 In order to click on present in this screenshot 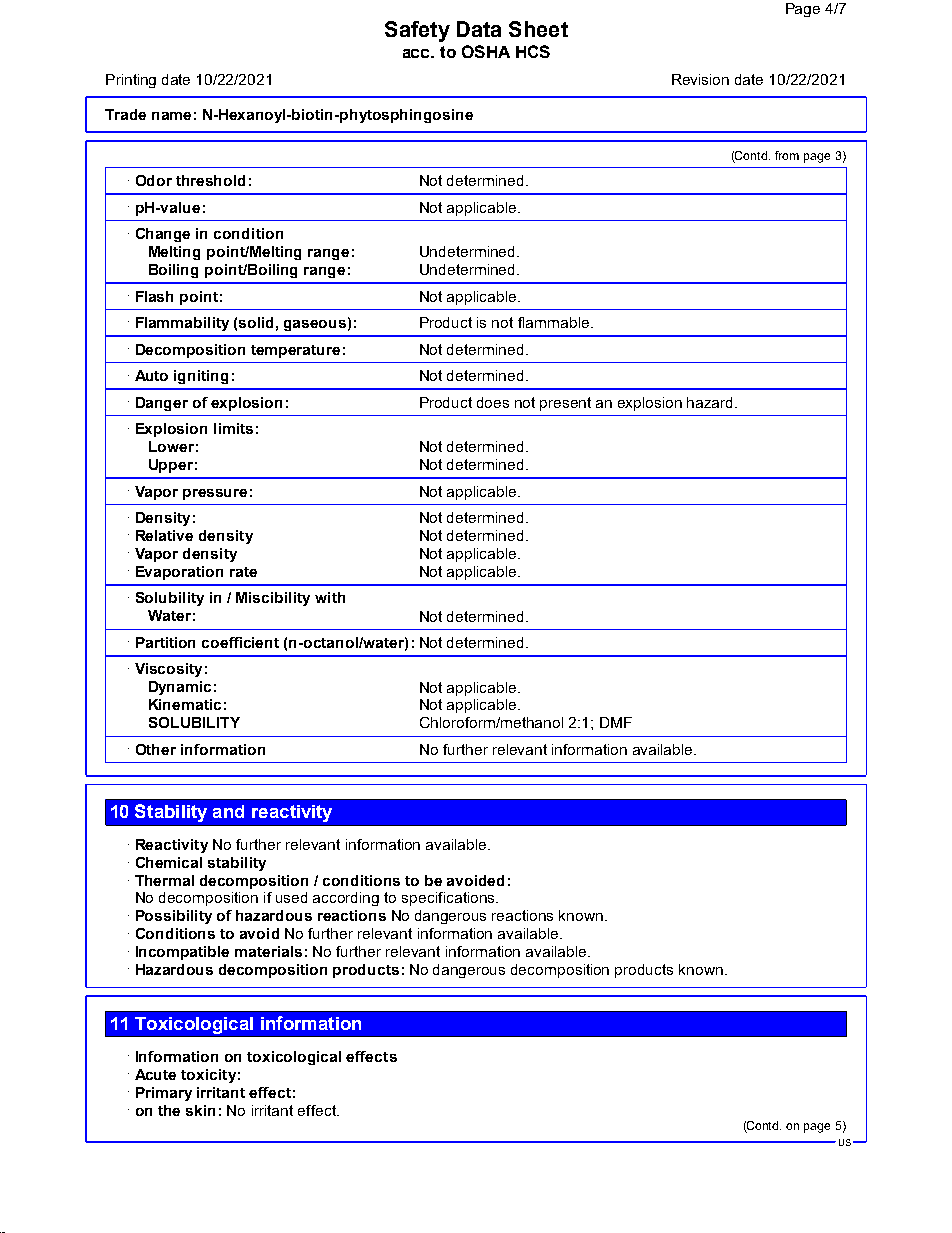, I will do `click(565, 404)`.
